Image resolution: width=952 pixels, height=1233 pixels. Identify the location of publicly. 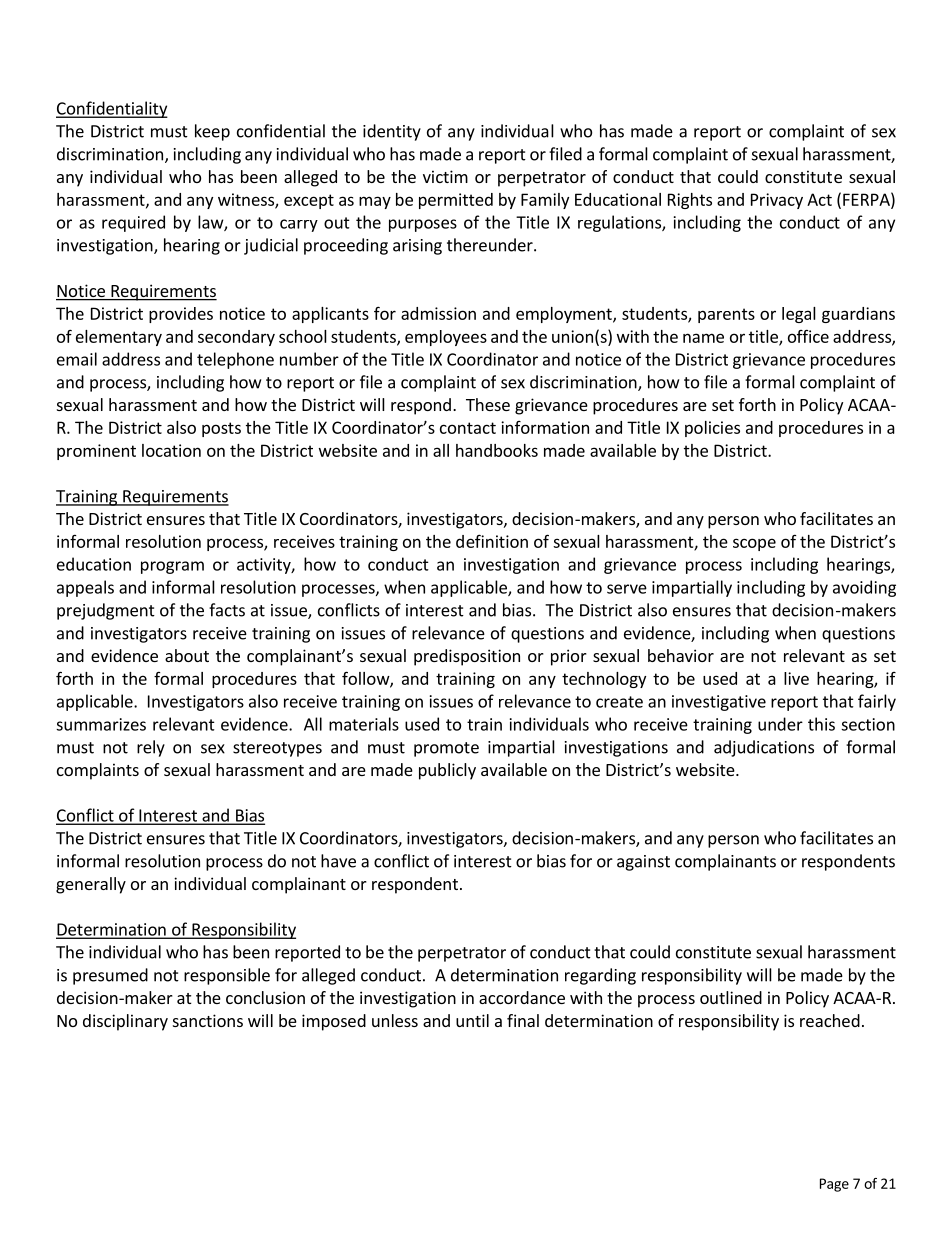
(447, 771).
